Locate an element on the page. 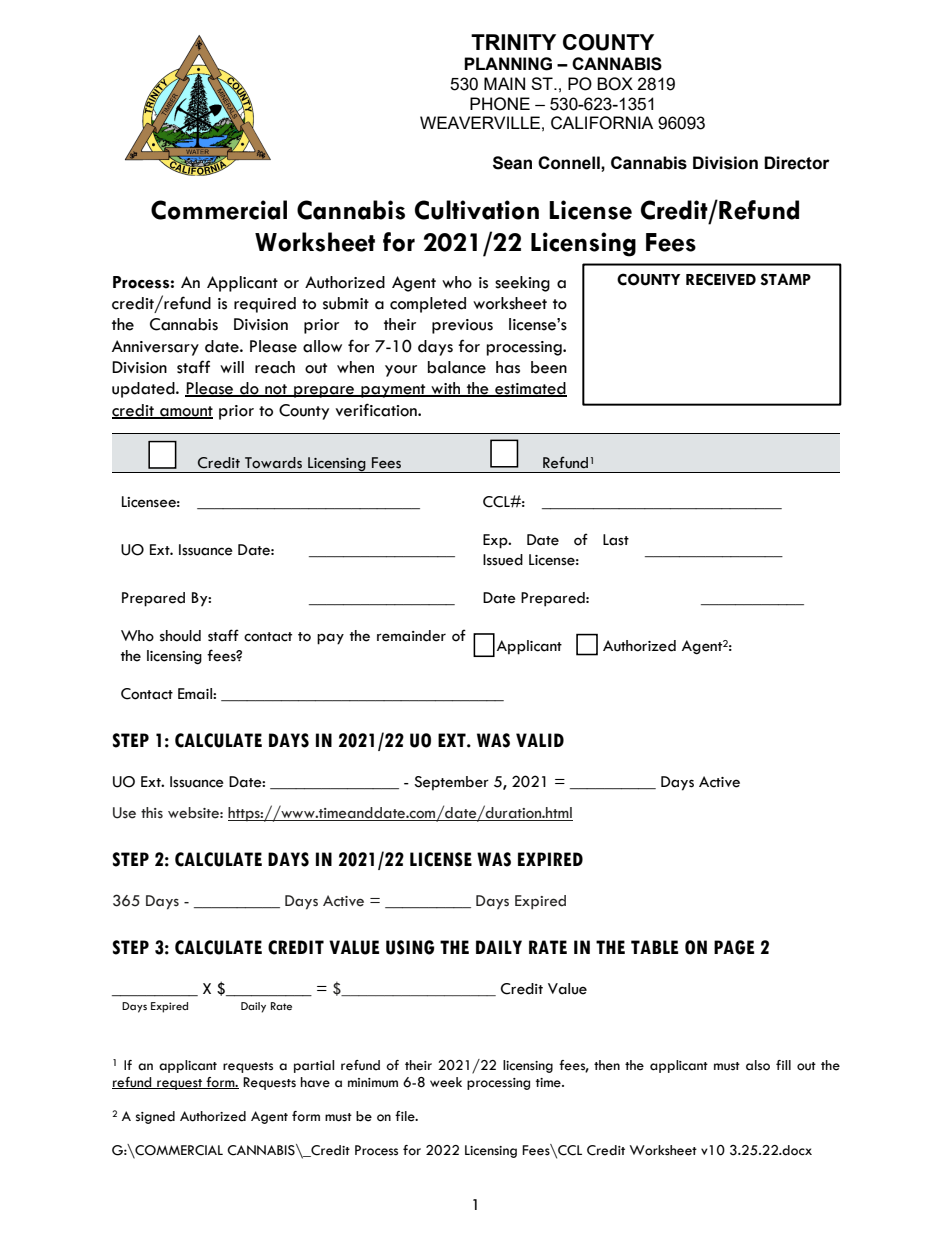 This page has height=1233, width=952. PLANNING is located at coordinates (508, 64).
